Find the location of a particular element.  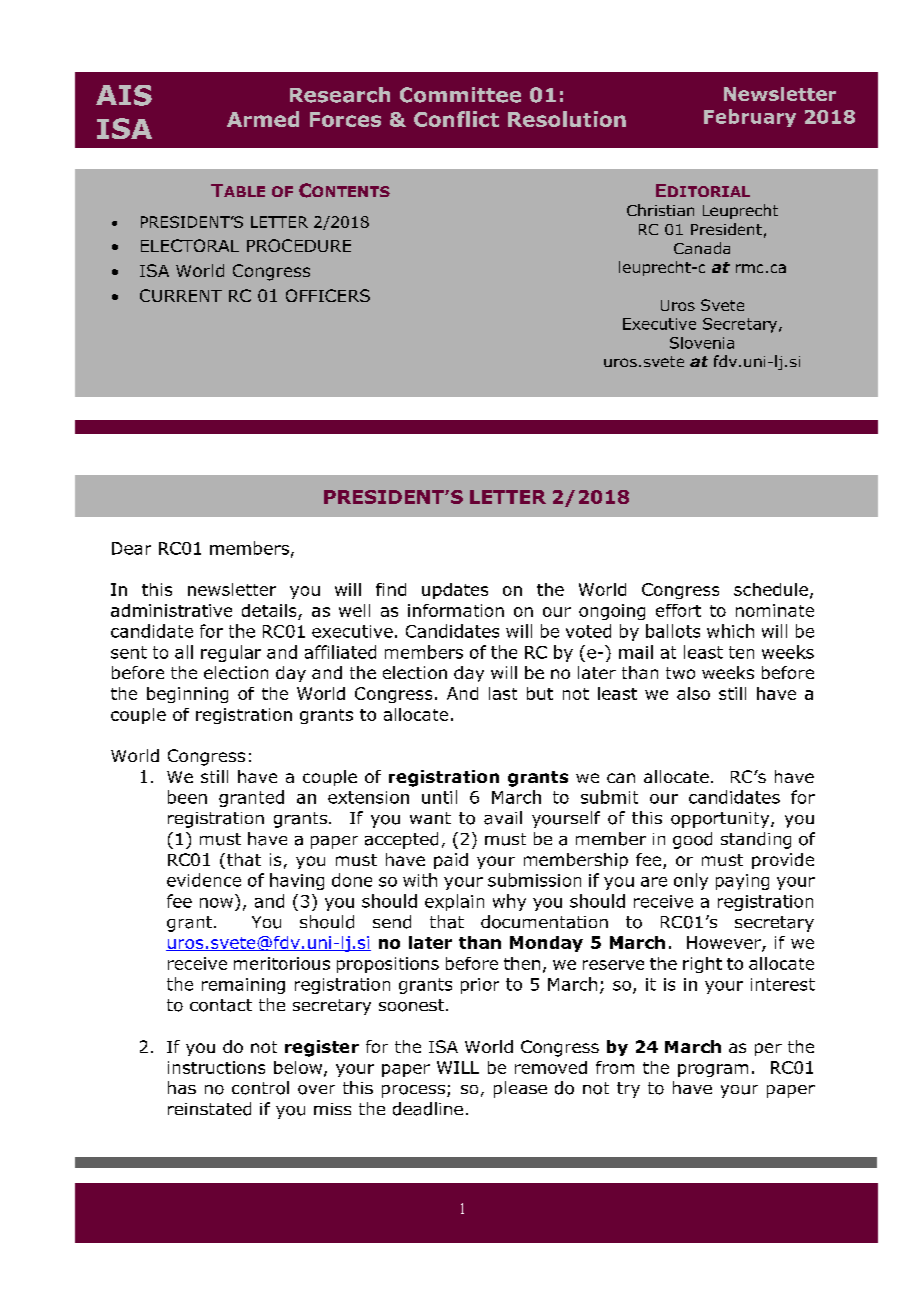

CURRENT is located at coordinates (181, 295).
